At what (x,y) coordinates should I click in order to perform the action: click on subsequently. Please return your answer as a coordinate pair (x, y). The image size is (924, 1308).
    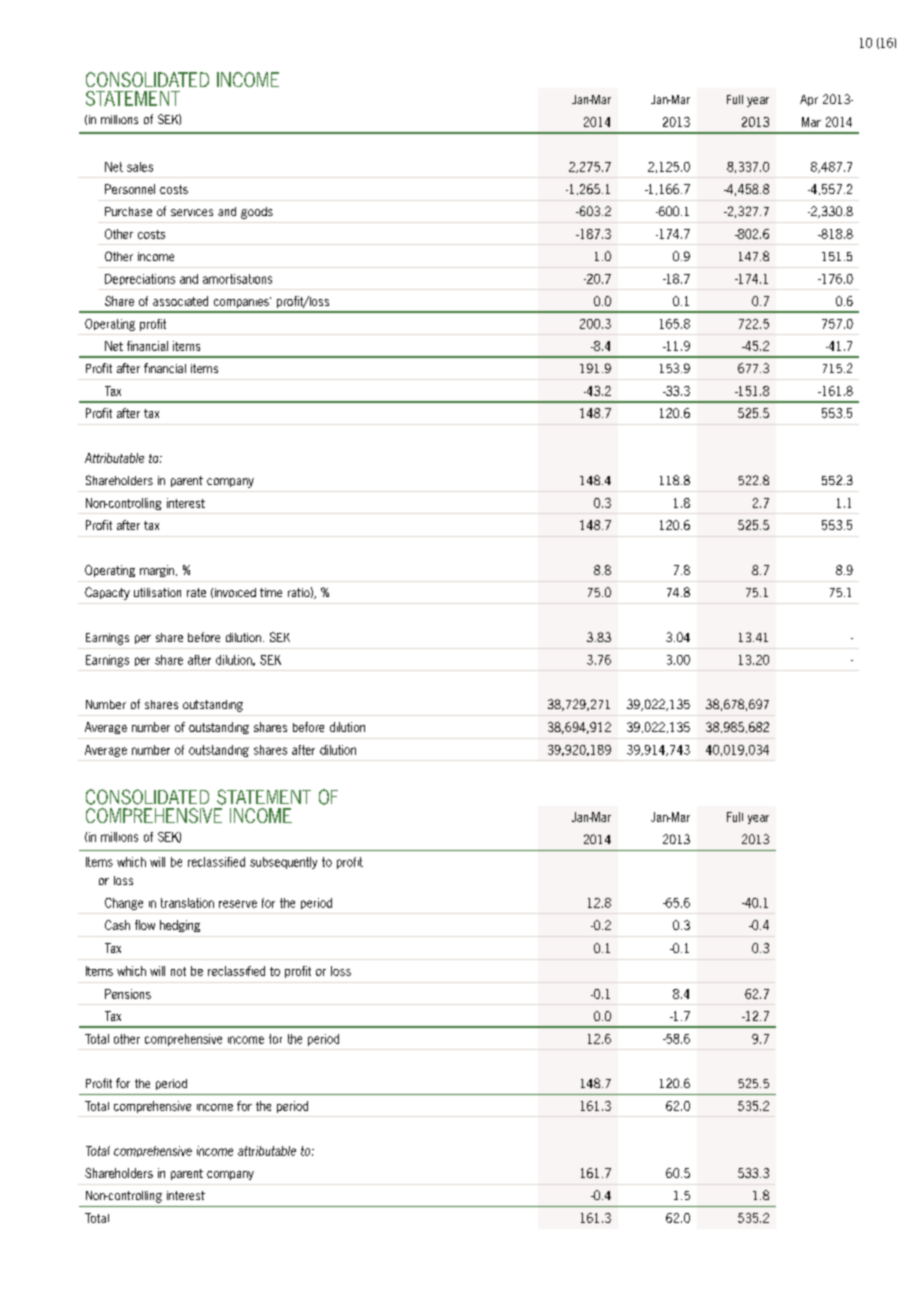
    Looking at the image, I should click on (283, 863).
